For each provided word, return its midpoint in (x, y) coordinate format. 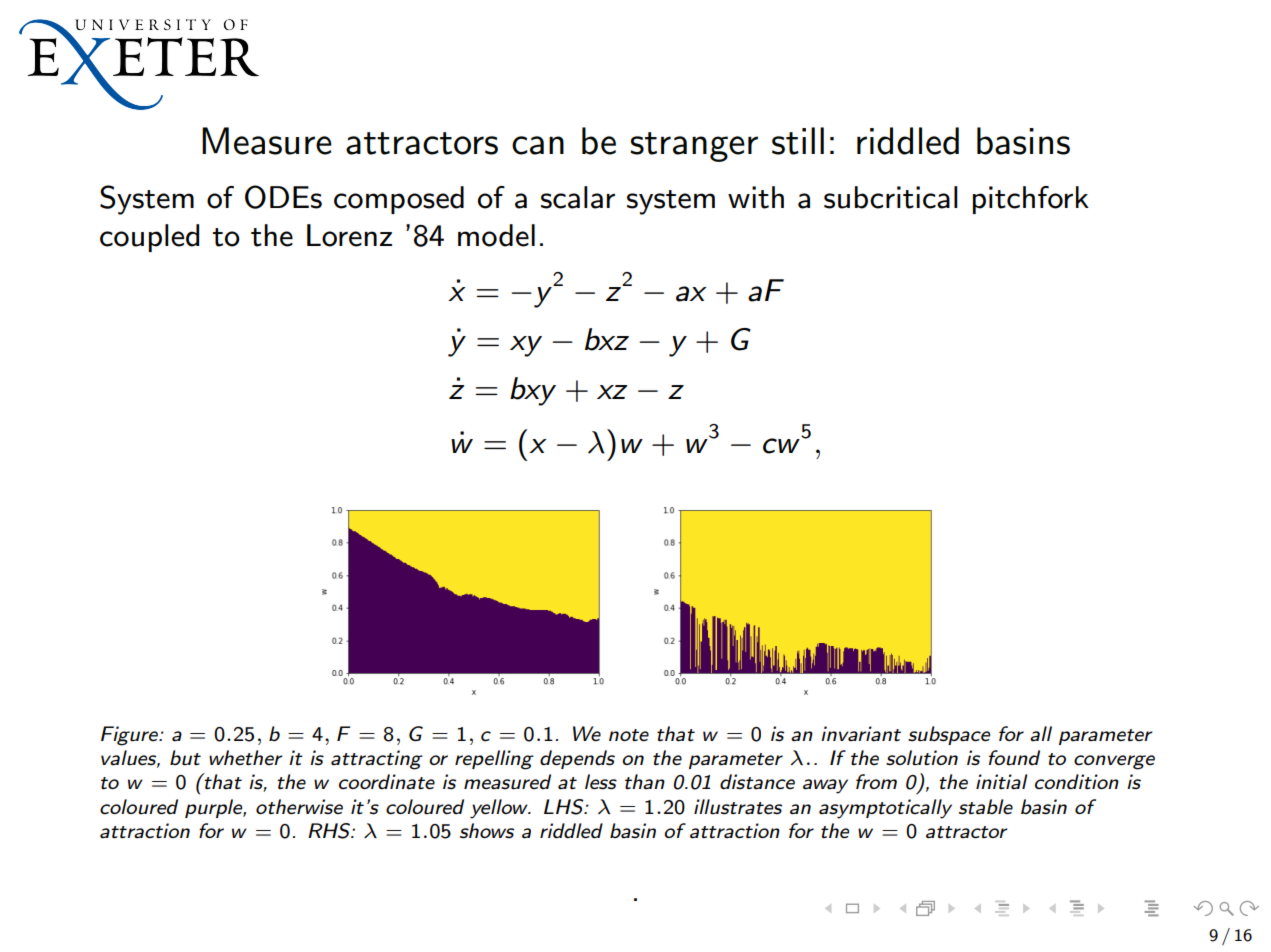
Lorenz (349, 235)
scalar (578, 197)
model (496, 235)
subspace (949, 735)
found (1014, 758)
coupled (149, 238)
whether (246, 758)
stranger (694, 147)
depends (577, 759)
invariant (861, 734)
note (629, 735)
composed (399, 200)
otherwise (299, 807)
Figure (130, 736)
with (756, 197)
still (798, 141)
